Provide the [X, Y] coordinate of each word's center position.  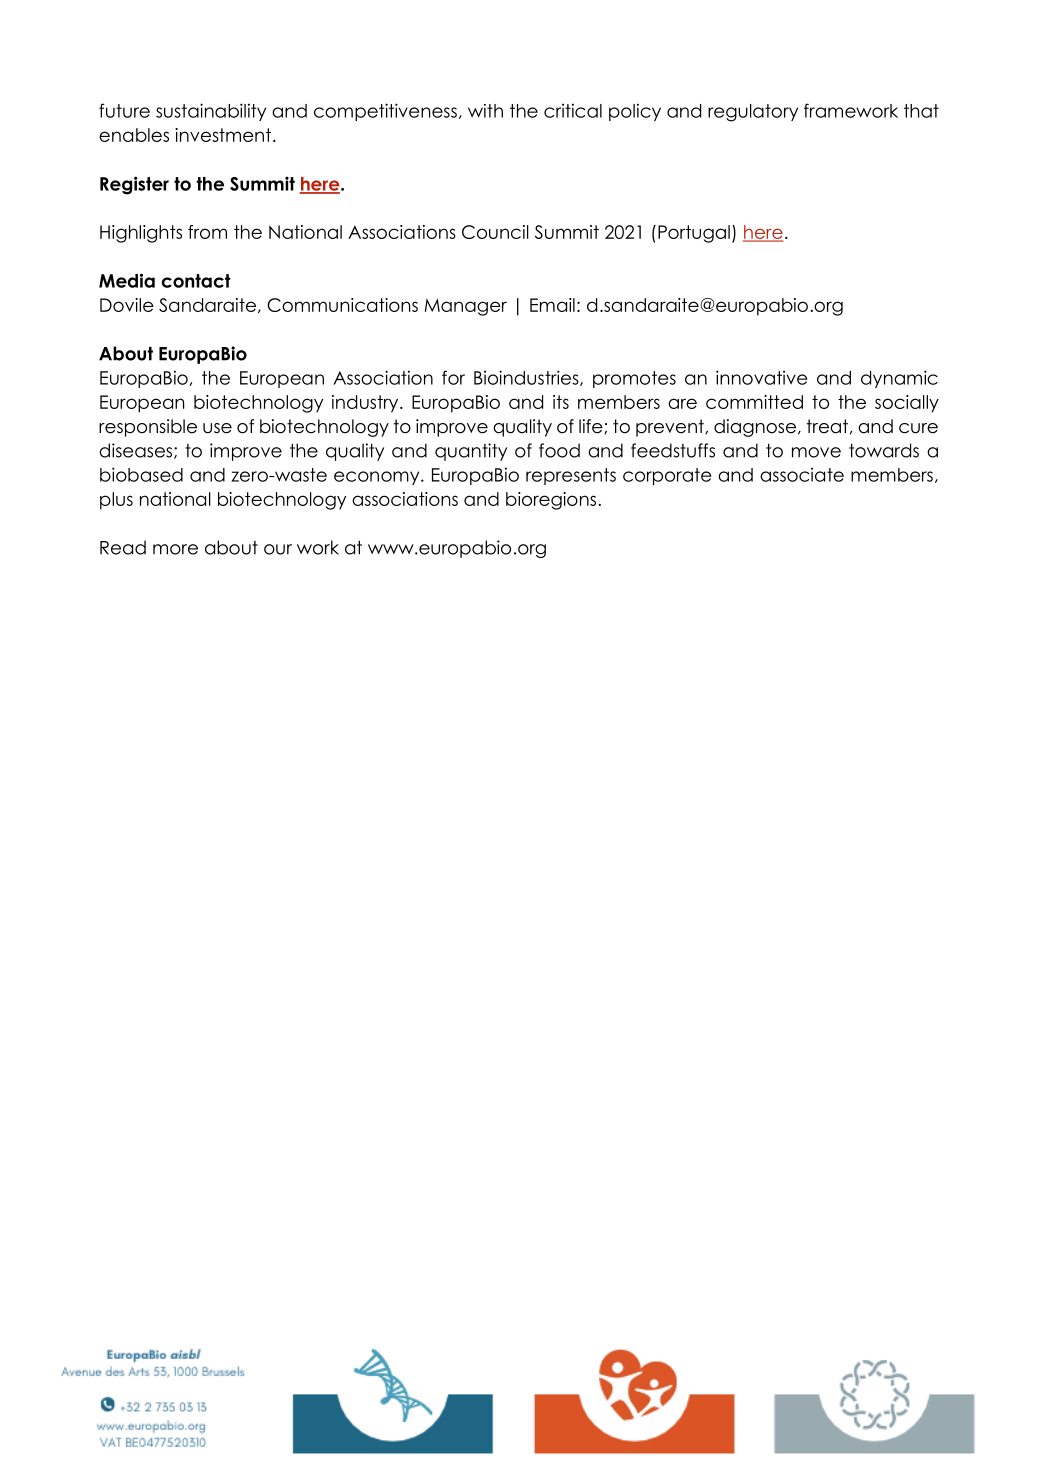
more [175, 549]
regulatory [753, 113]
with [485, 111]
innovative [761, 377]
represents [571, 476]
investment [223, 135]
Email [552, 305]
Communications [342, 305]
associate [802, 475]
